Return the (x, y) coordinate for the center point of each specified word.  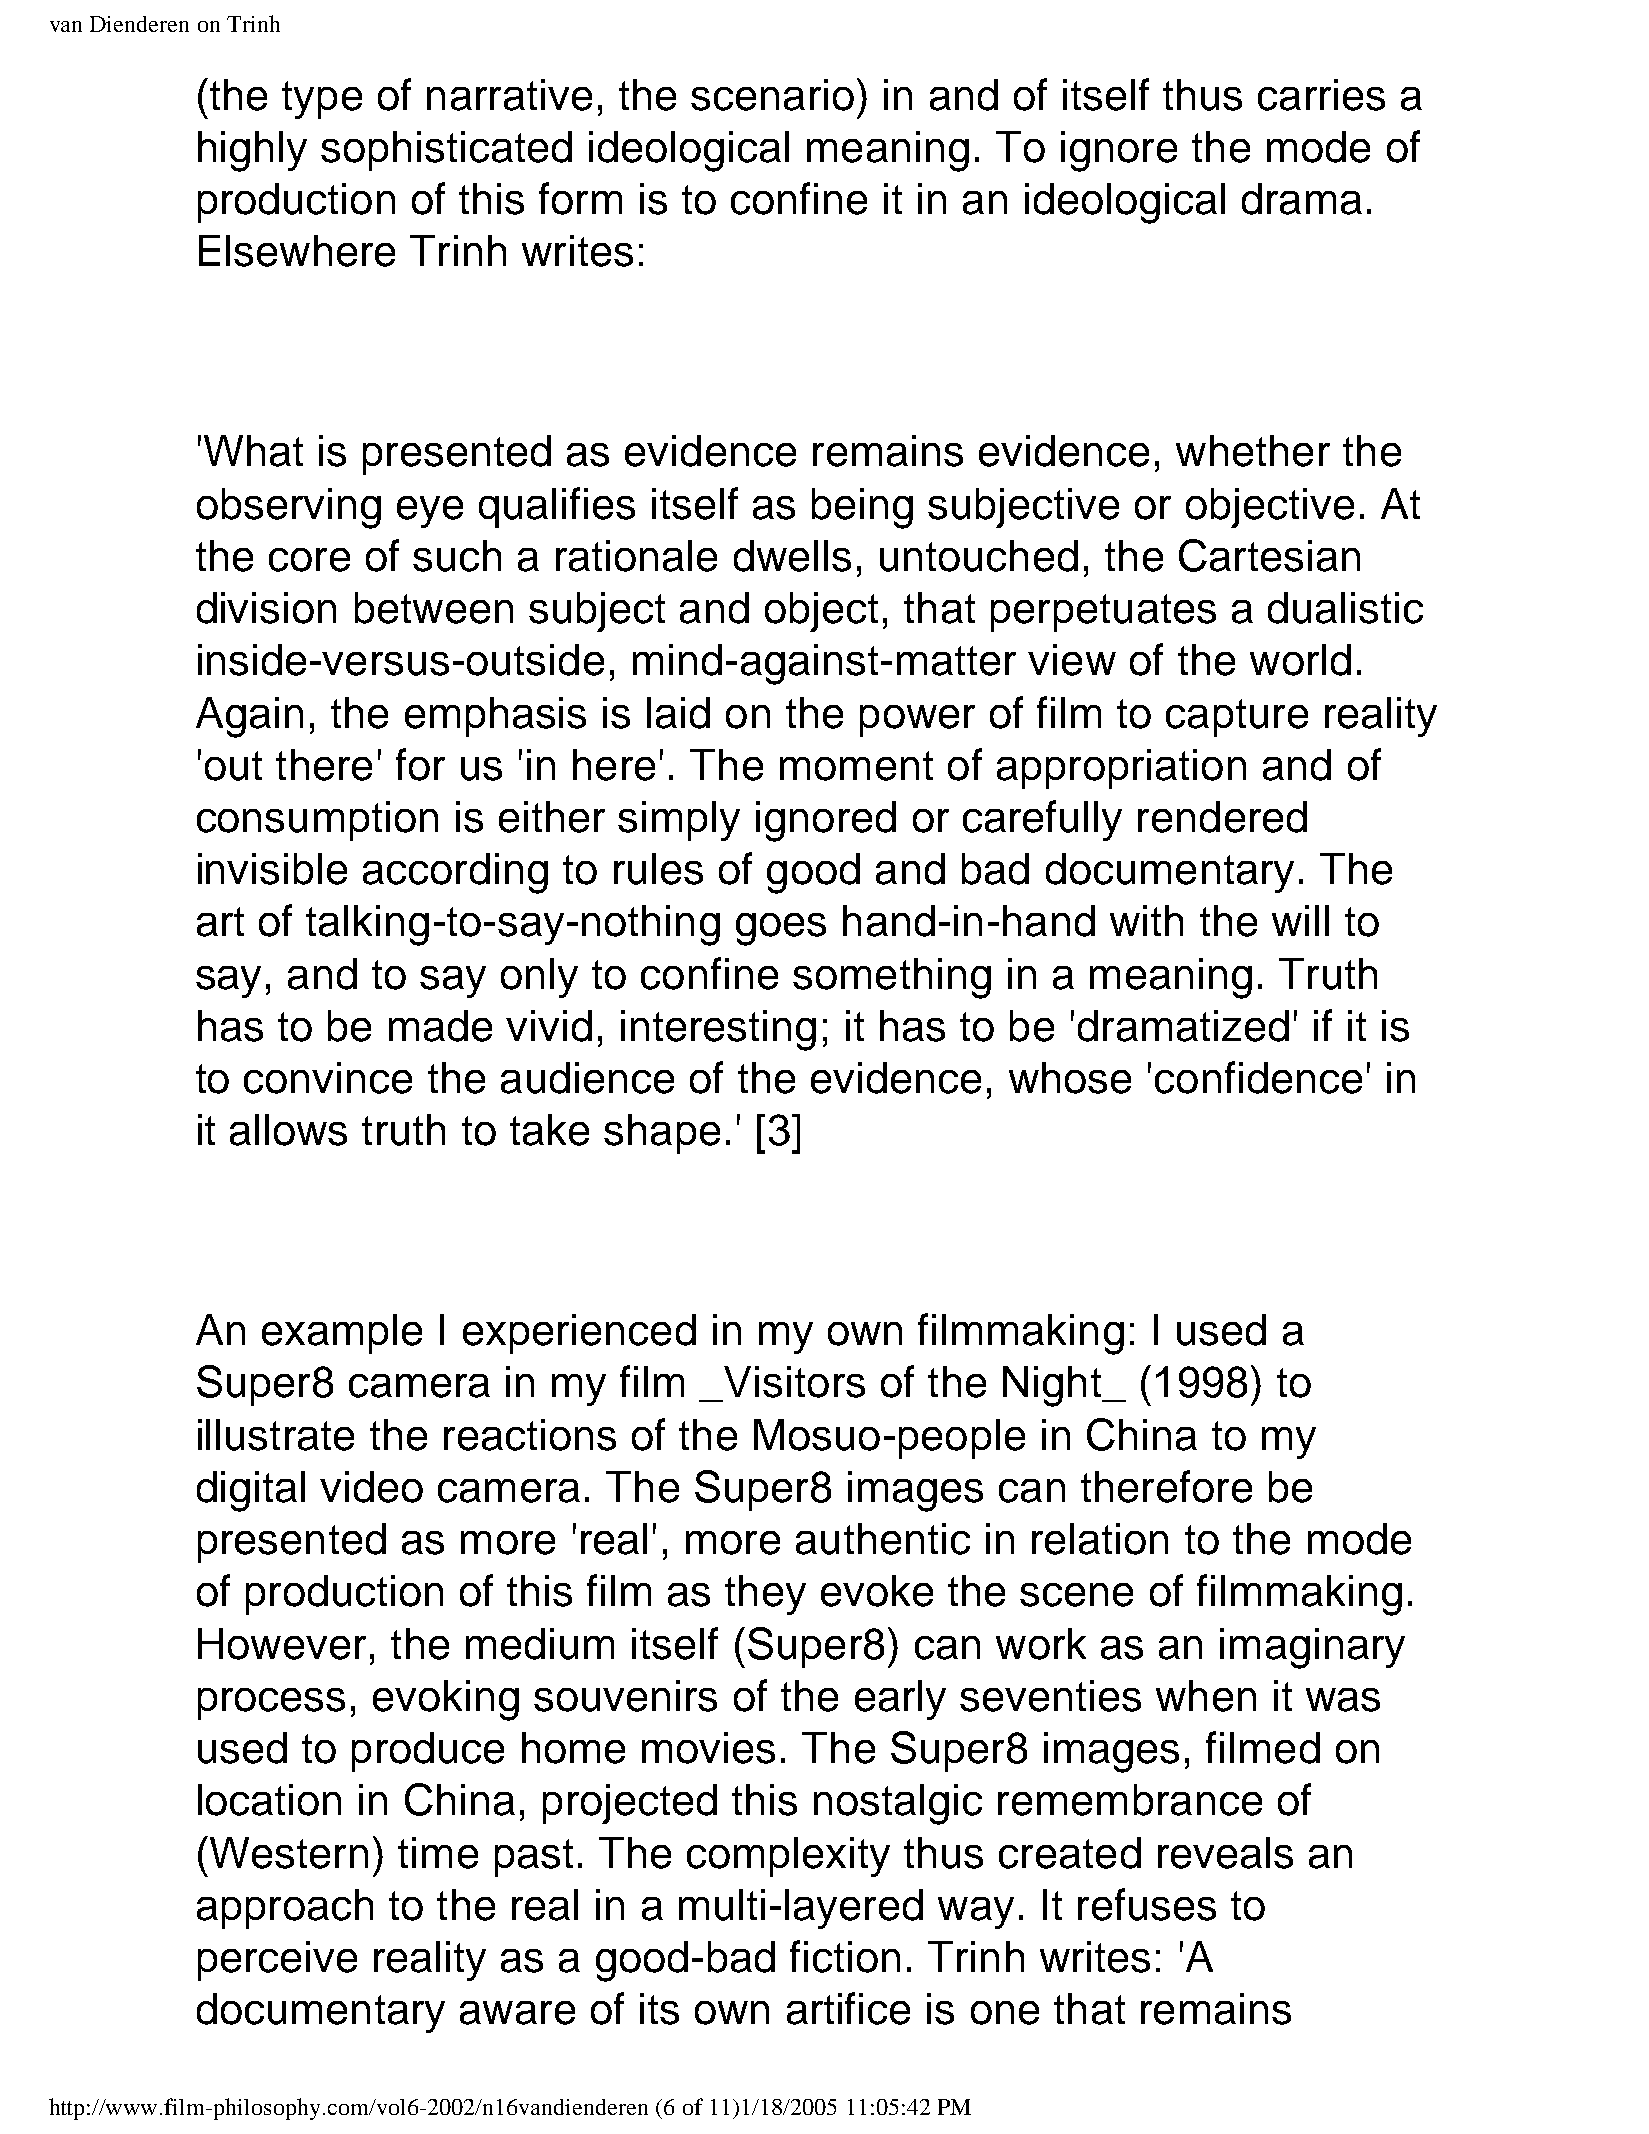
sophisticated (446, 151)
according (455, 873)
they (765, 1595)
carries (1321, 95)
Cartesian (1269, 555)
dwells (792, 556)
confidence (1258, 1077)
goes (781, 929)
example (342, 1334)
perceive (277, 1961)
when (1206, 1696)
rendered (1222, 817)
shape (662, 1134)
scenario (772, 95)
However (282, 1644)
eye (430, 512)
